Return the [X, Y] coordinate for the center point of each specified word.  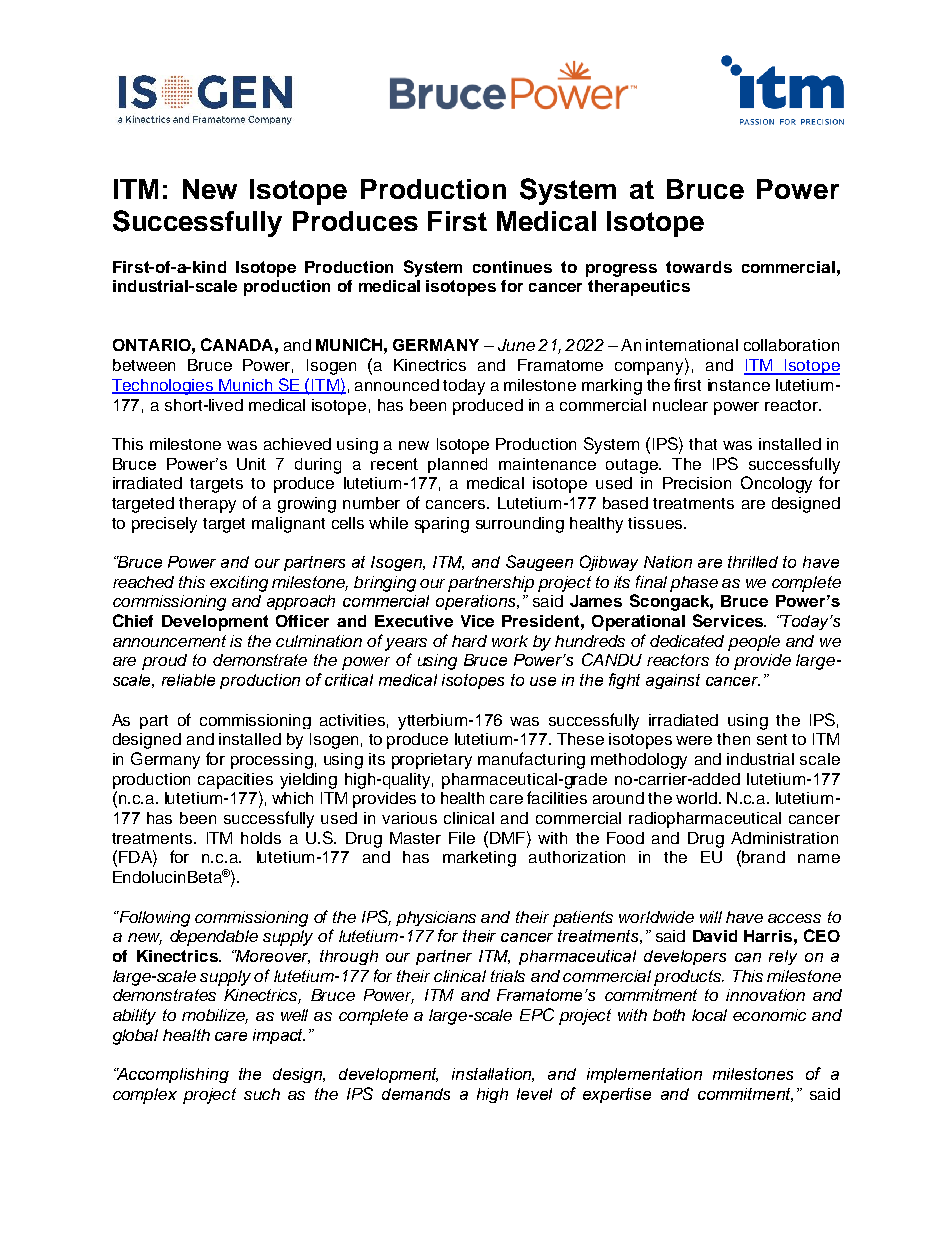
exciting [239, 584]
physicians [436, 918]
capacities [235, 781]
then [733, 739]
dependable [214, 938]
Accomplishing [172, 1075]
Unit [251, 464]
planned [457, 465]
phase [694, 584]
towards [699, 267]
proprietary [432, 761]
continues [512, 267]
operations [477, 602]
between [144, 365]
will [711, 917]
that [703, 444]
